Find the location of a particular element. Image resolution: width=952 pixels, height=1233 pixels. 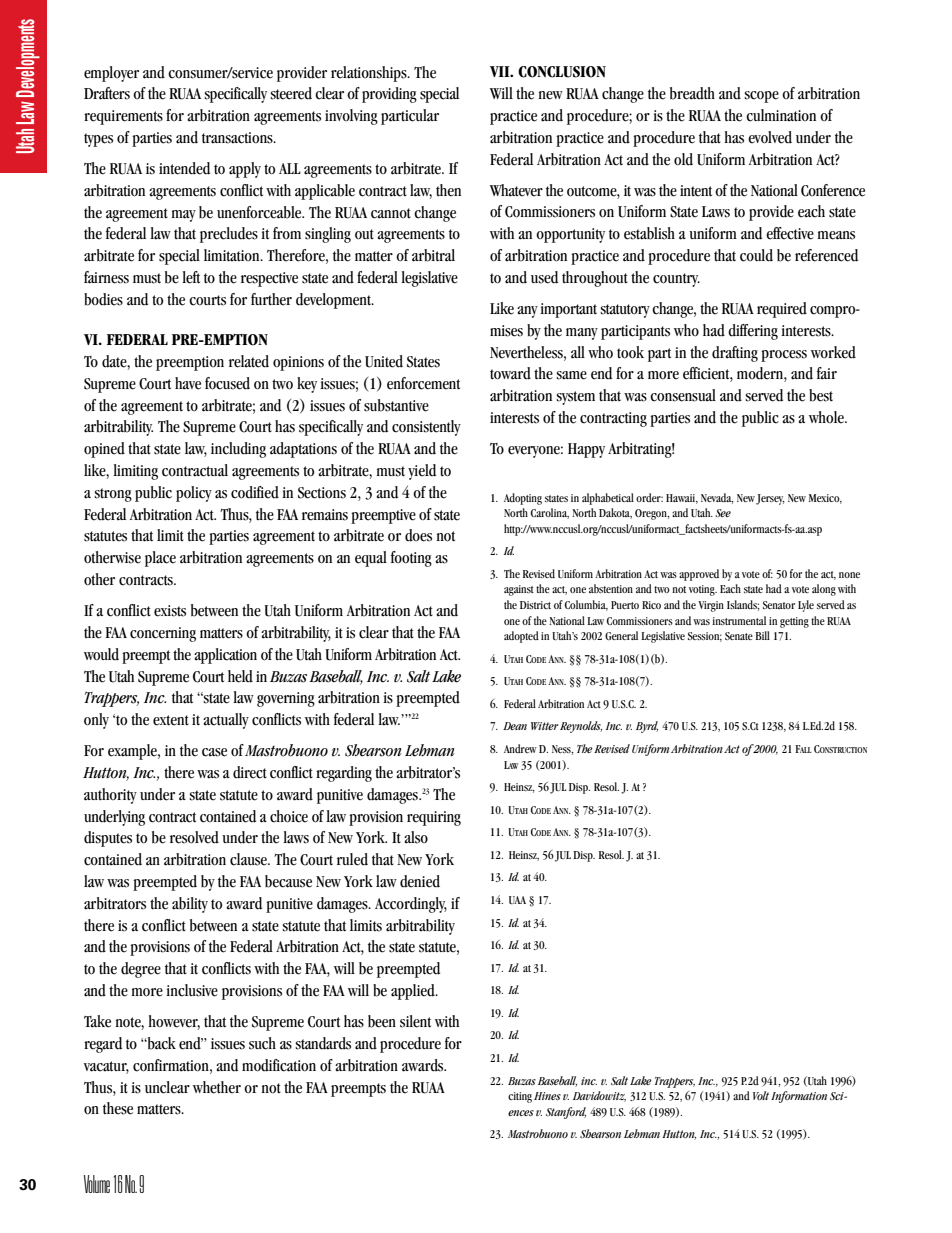

clause is located at coordinates (249, 859).
